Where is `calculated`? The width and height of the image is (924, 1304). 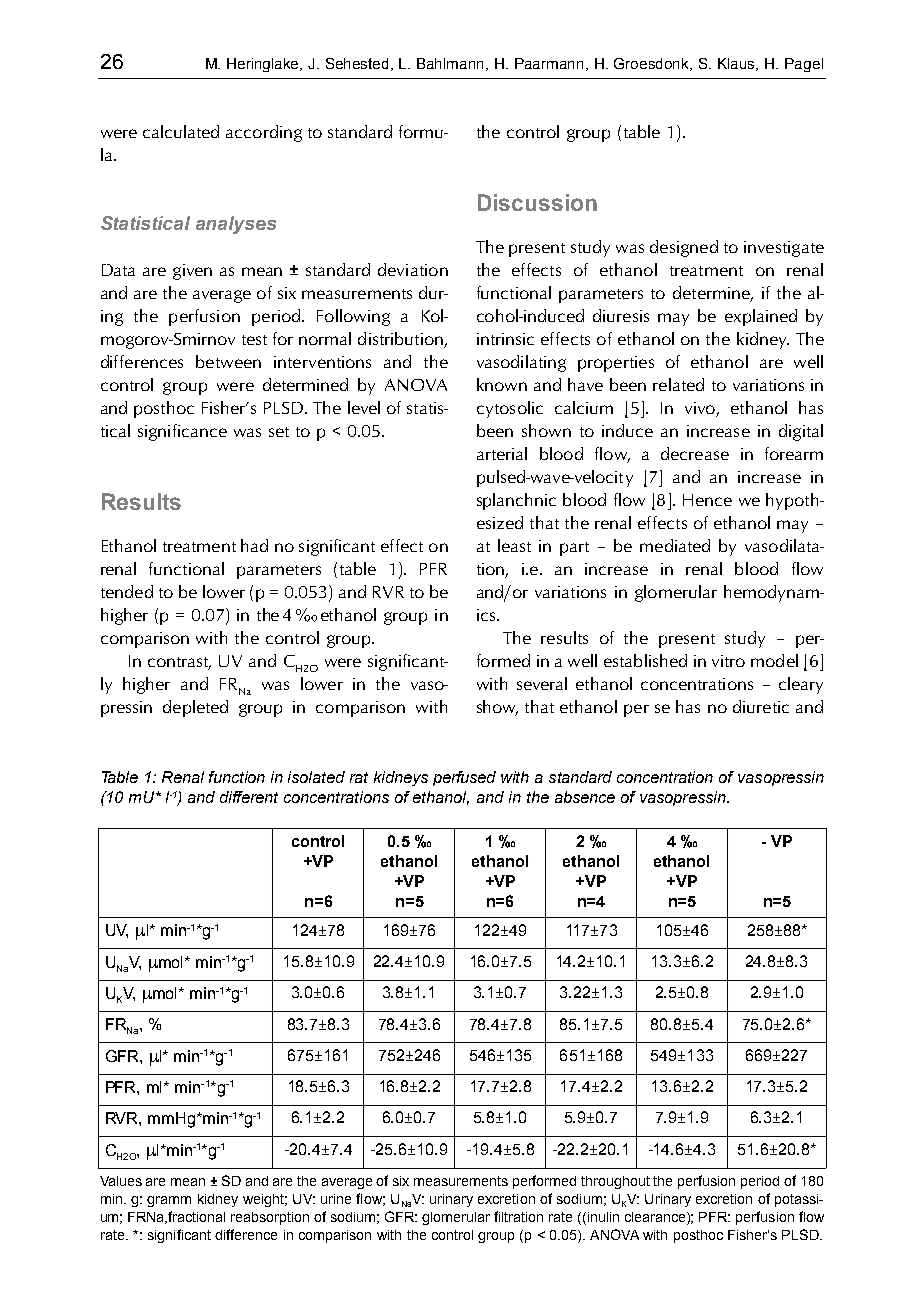
calculated is located at coordinates (181, 131).
